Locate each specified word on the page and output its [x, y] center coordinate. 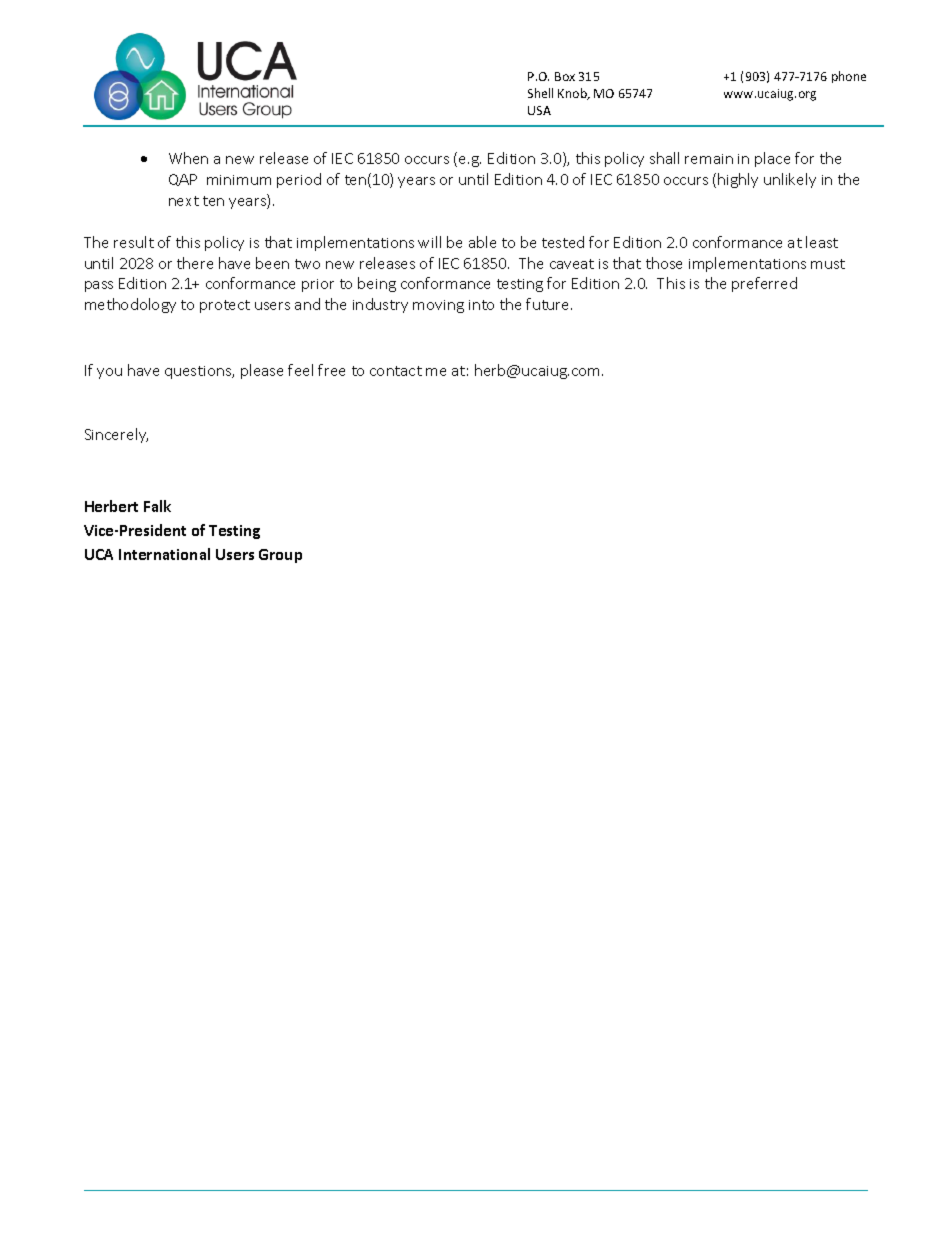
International [164, 554]
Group [280, 556]
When [188, 158]
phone [849, 77]
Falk [157, 506]
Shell [540, 93]
